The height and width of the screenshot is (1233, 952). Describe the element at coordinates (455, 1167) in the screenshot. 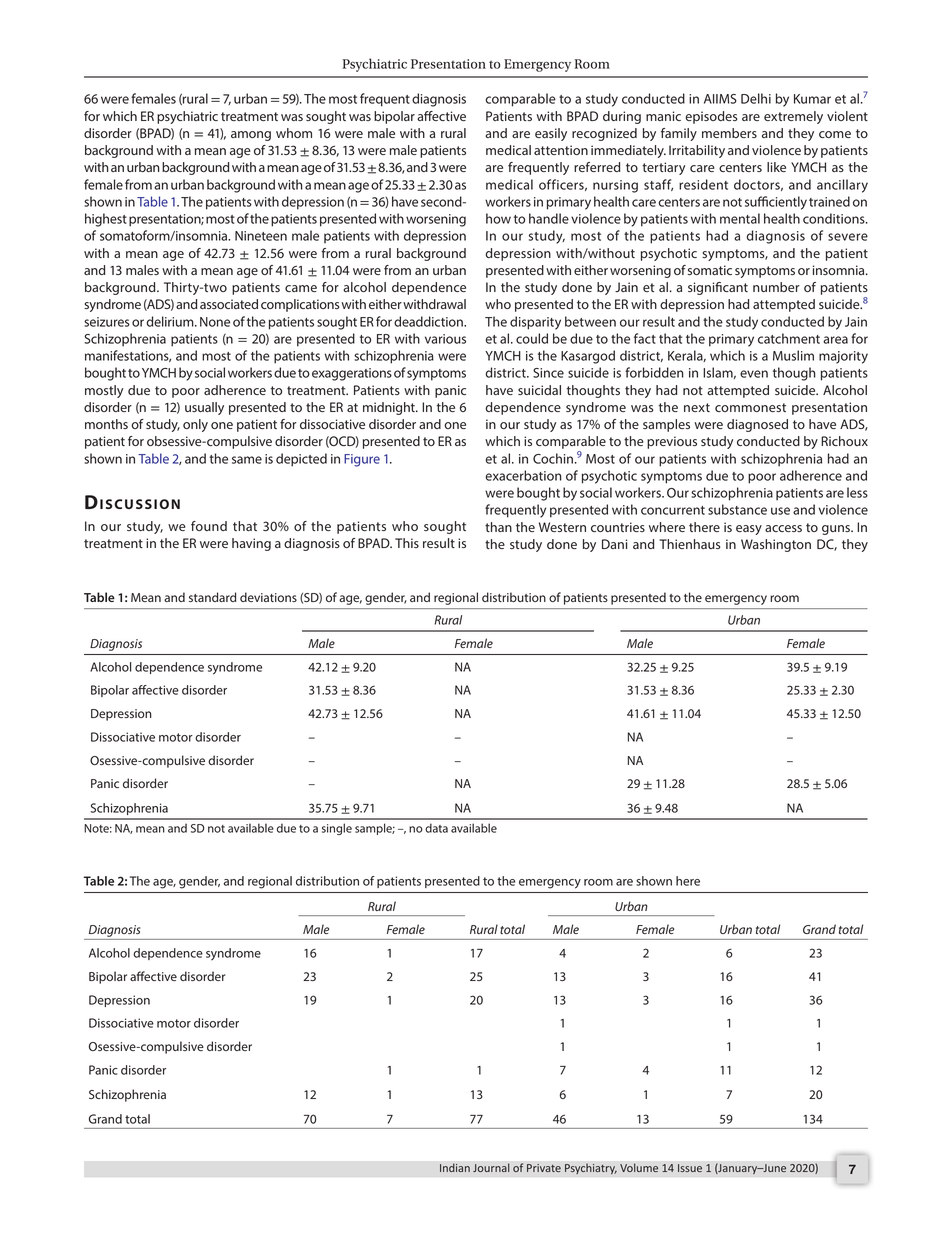

I see `Indian` at that location.
